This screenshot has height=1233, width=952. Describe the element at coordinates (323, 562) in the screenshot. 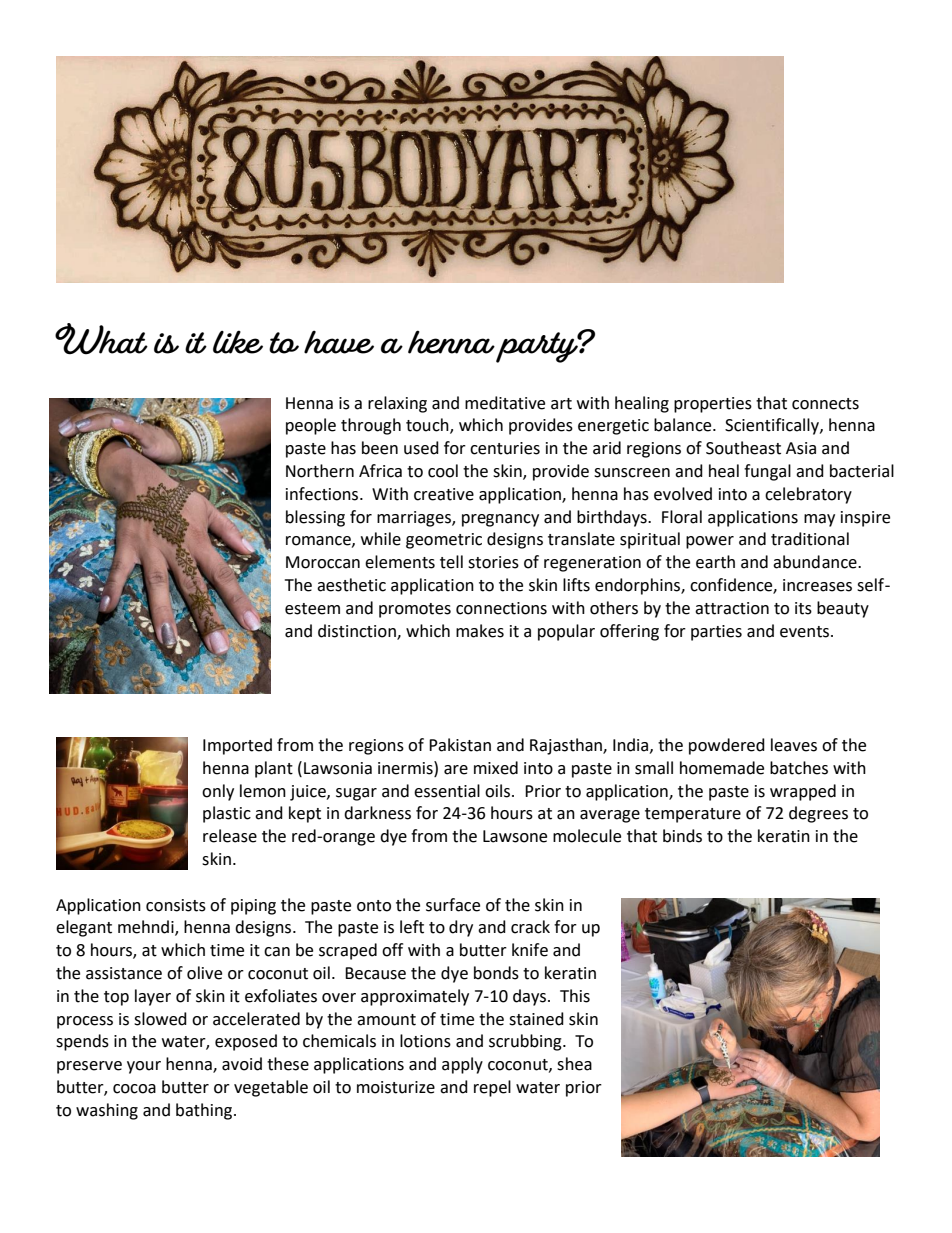

I see `Moroccan` at that location.
